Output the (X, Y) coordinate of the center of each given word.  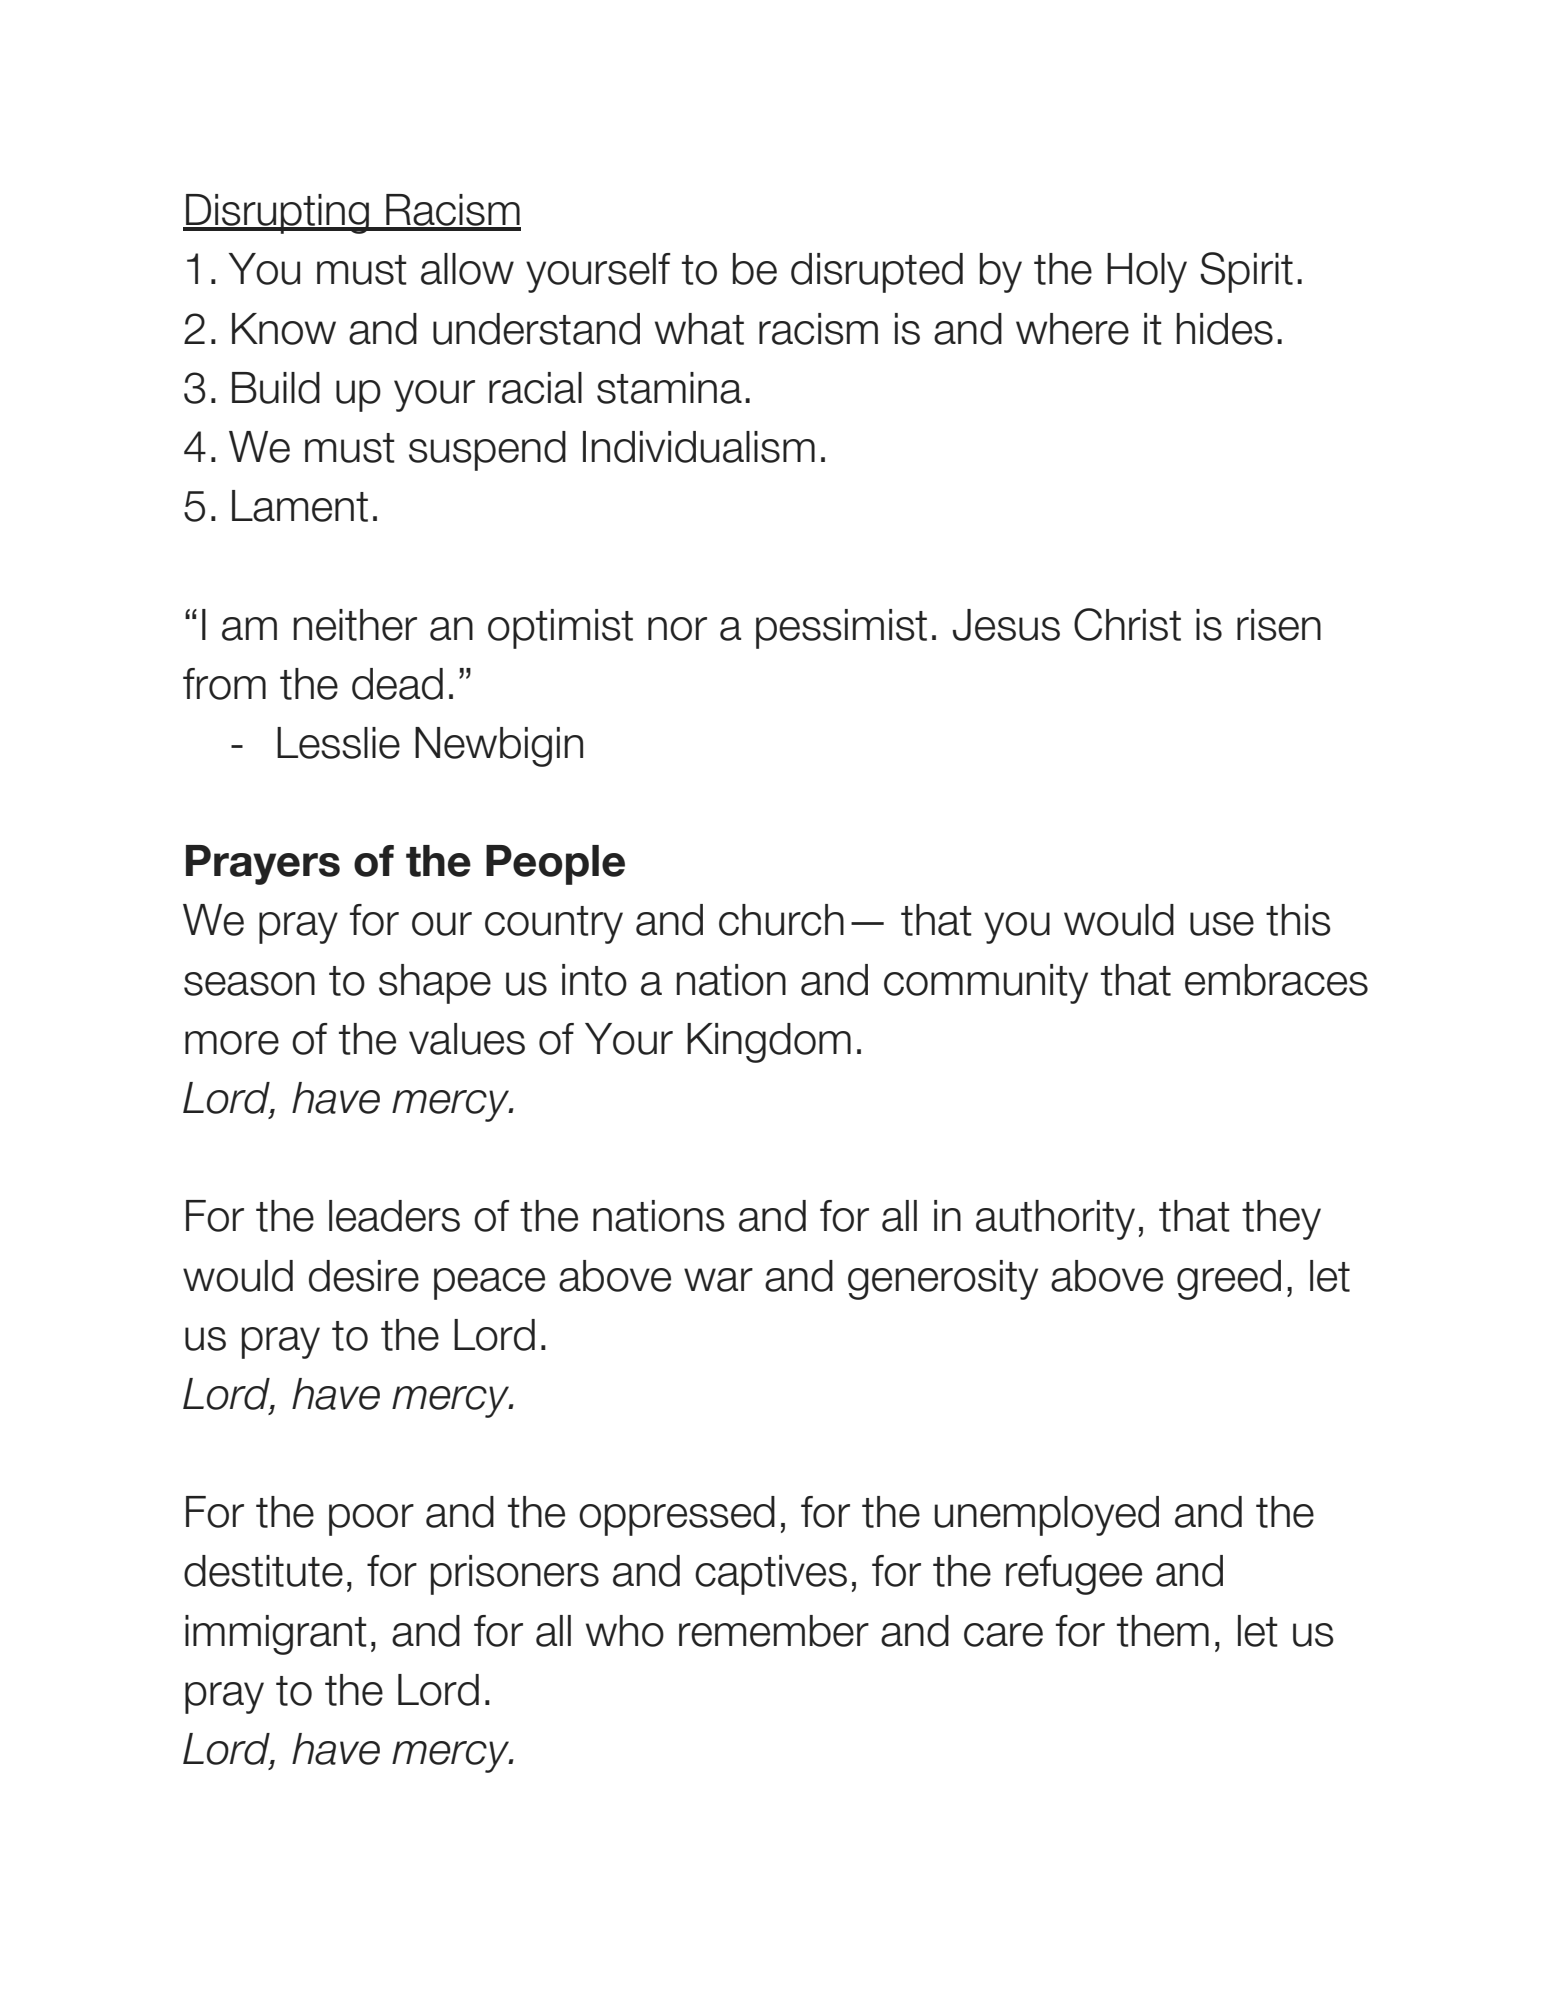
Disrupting (277, 214)
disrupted (877, 273)
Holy (1147, 273)
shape (435, 984)
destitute (263, 1571)
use (1222, 924)
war (718, 1280)
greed (1229, 1280)
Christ (1127, 624)
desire (364, 1276)
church (781, 920)
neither (355, 625)
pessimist (841, 629)
